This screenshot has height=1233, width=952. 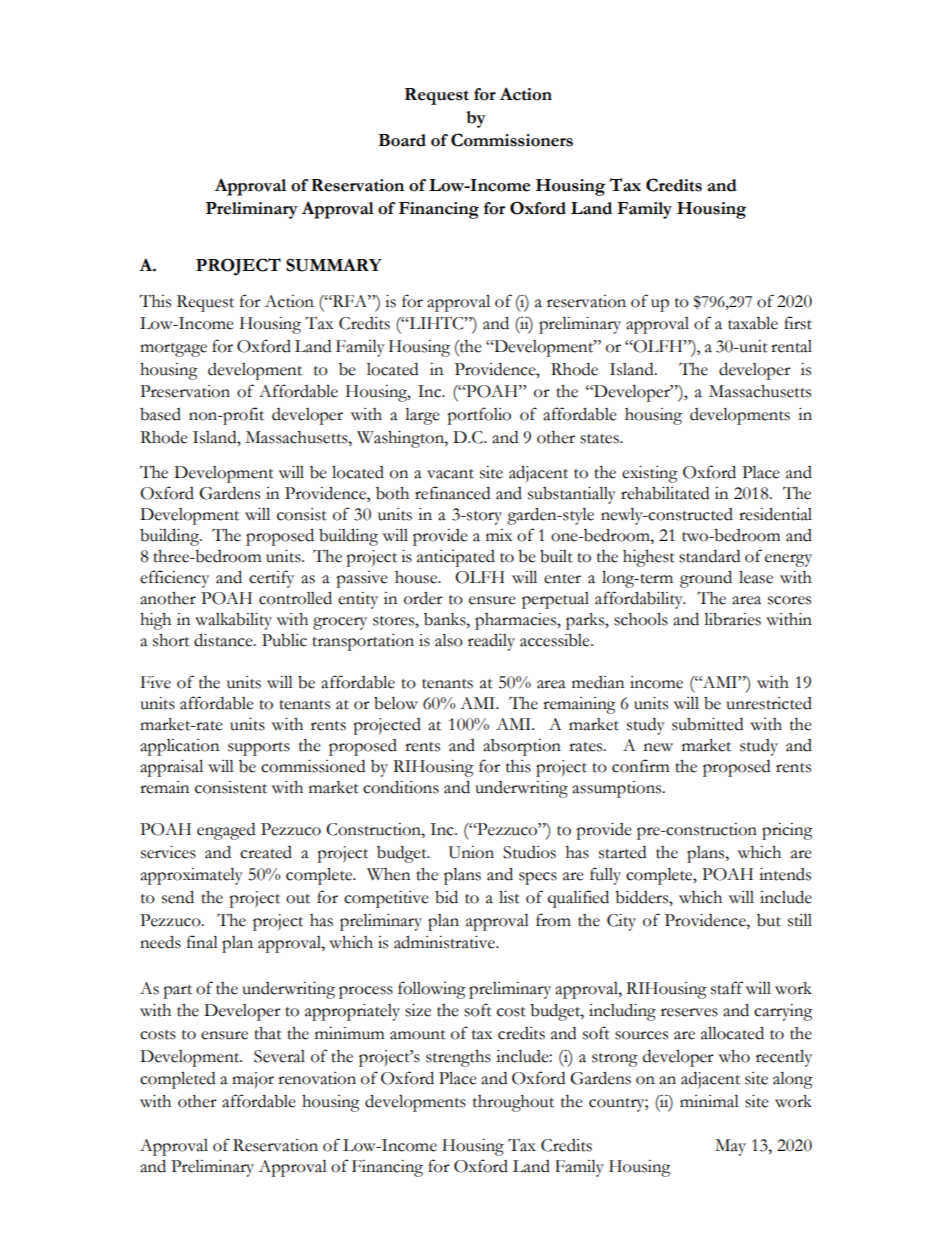 I want to click on Union, so click(x=471, y=852).
